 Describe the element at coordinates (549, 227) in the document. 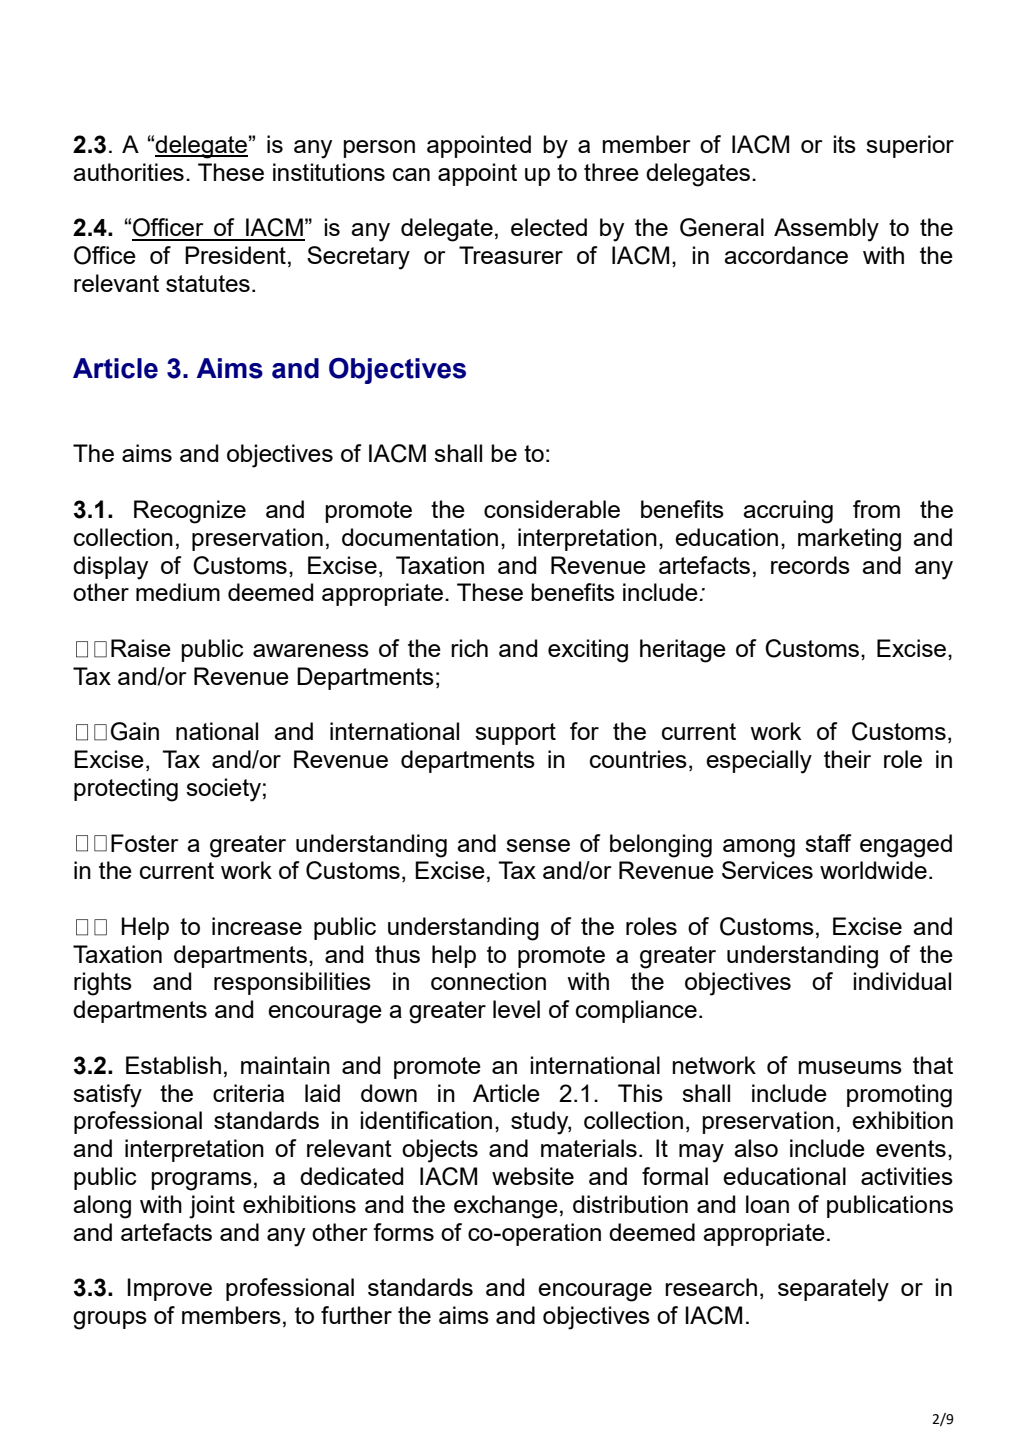

I see `elected` at that location.
